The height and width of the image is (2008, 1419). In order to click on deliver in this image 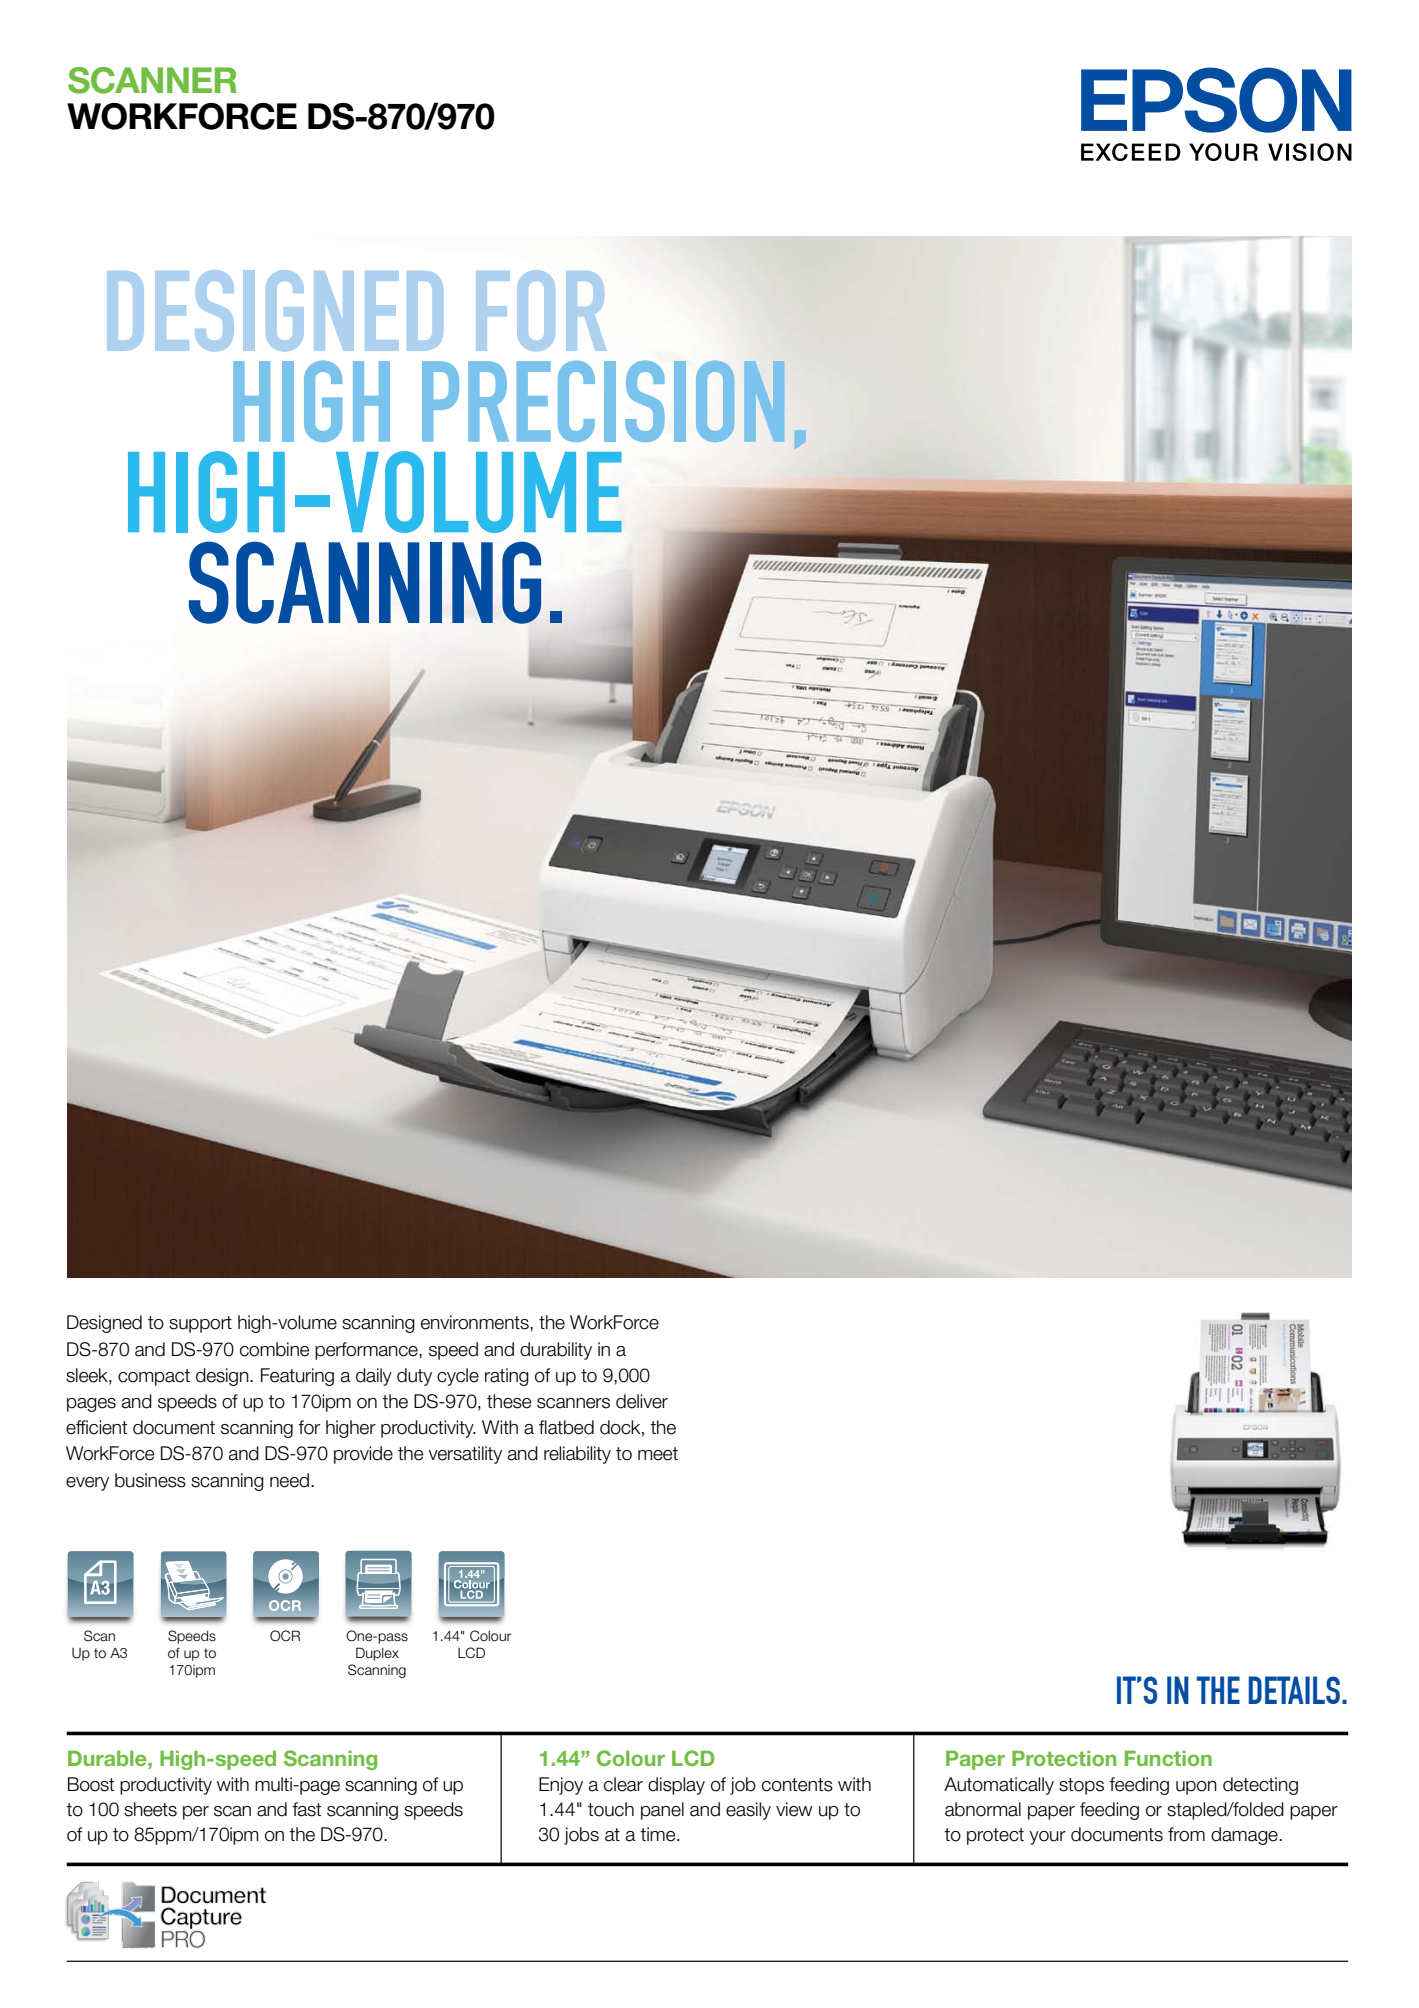, I will do `click(642, 1401)`.
